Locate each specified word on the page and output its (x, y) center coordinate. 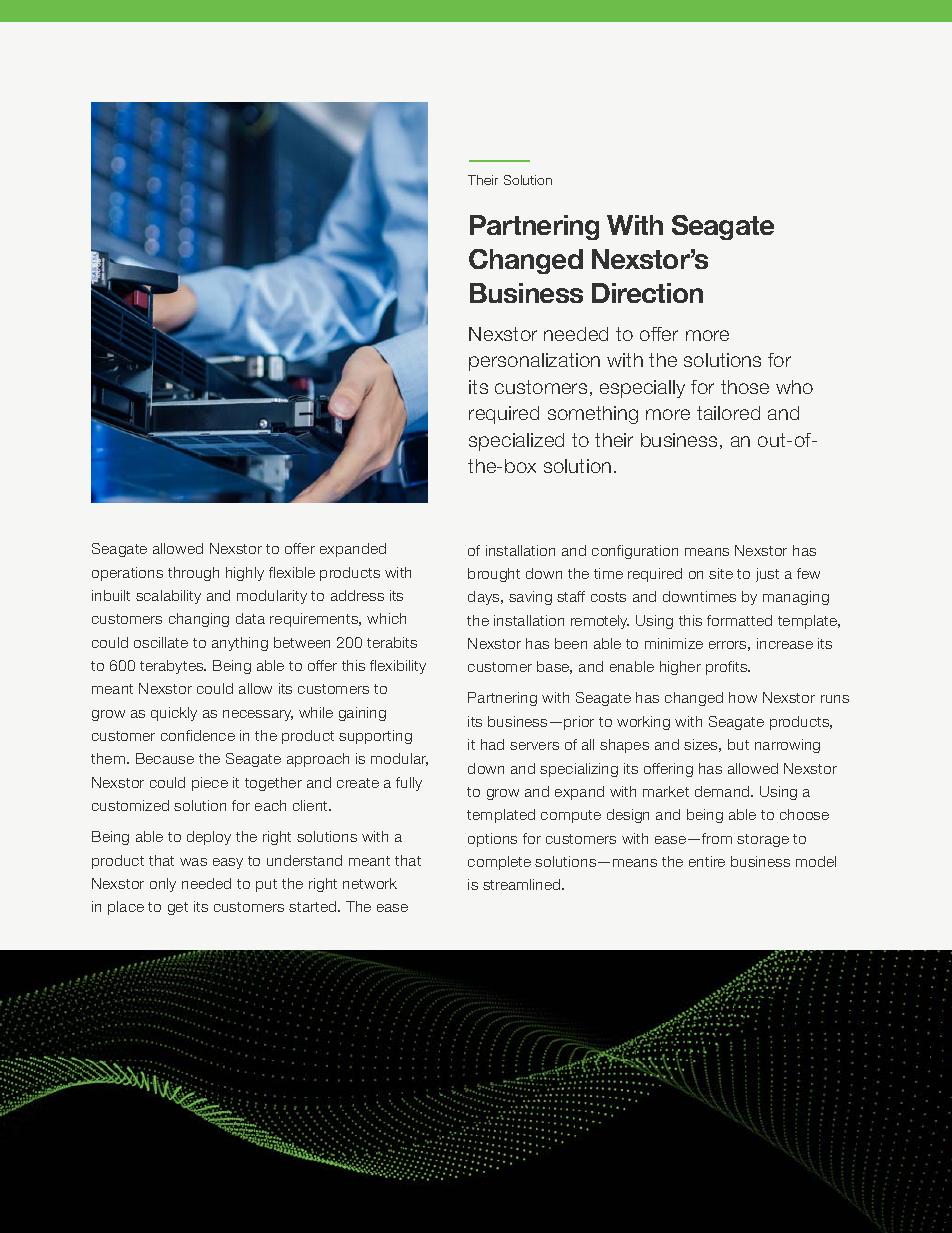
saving (530, 598)
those (745, 387)
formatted (739, 620)
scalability (168, 597)
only (163, 885)
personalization (534, 362)
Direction (647, 293)
